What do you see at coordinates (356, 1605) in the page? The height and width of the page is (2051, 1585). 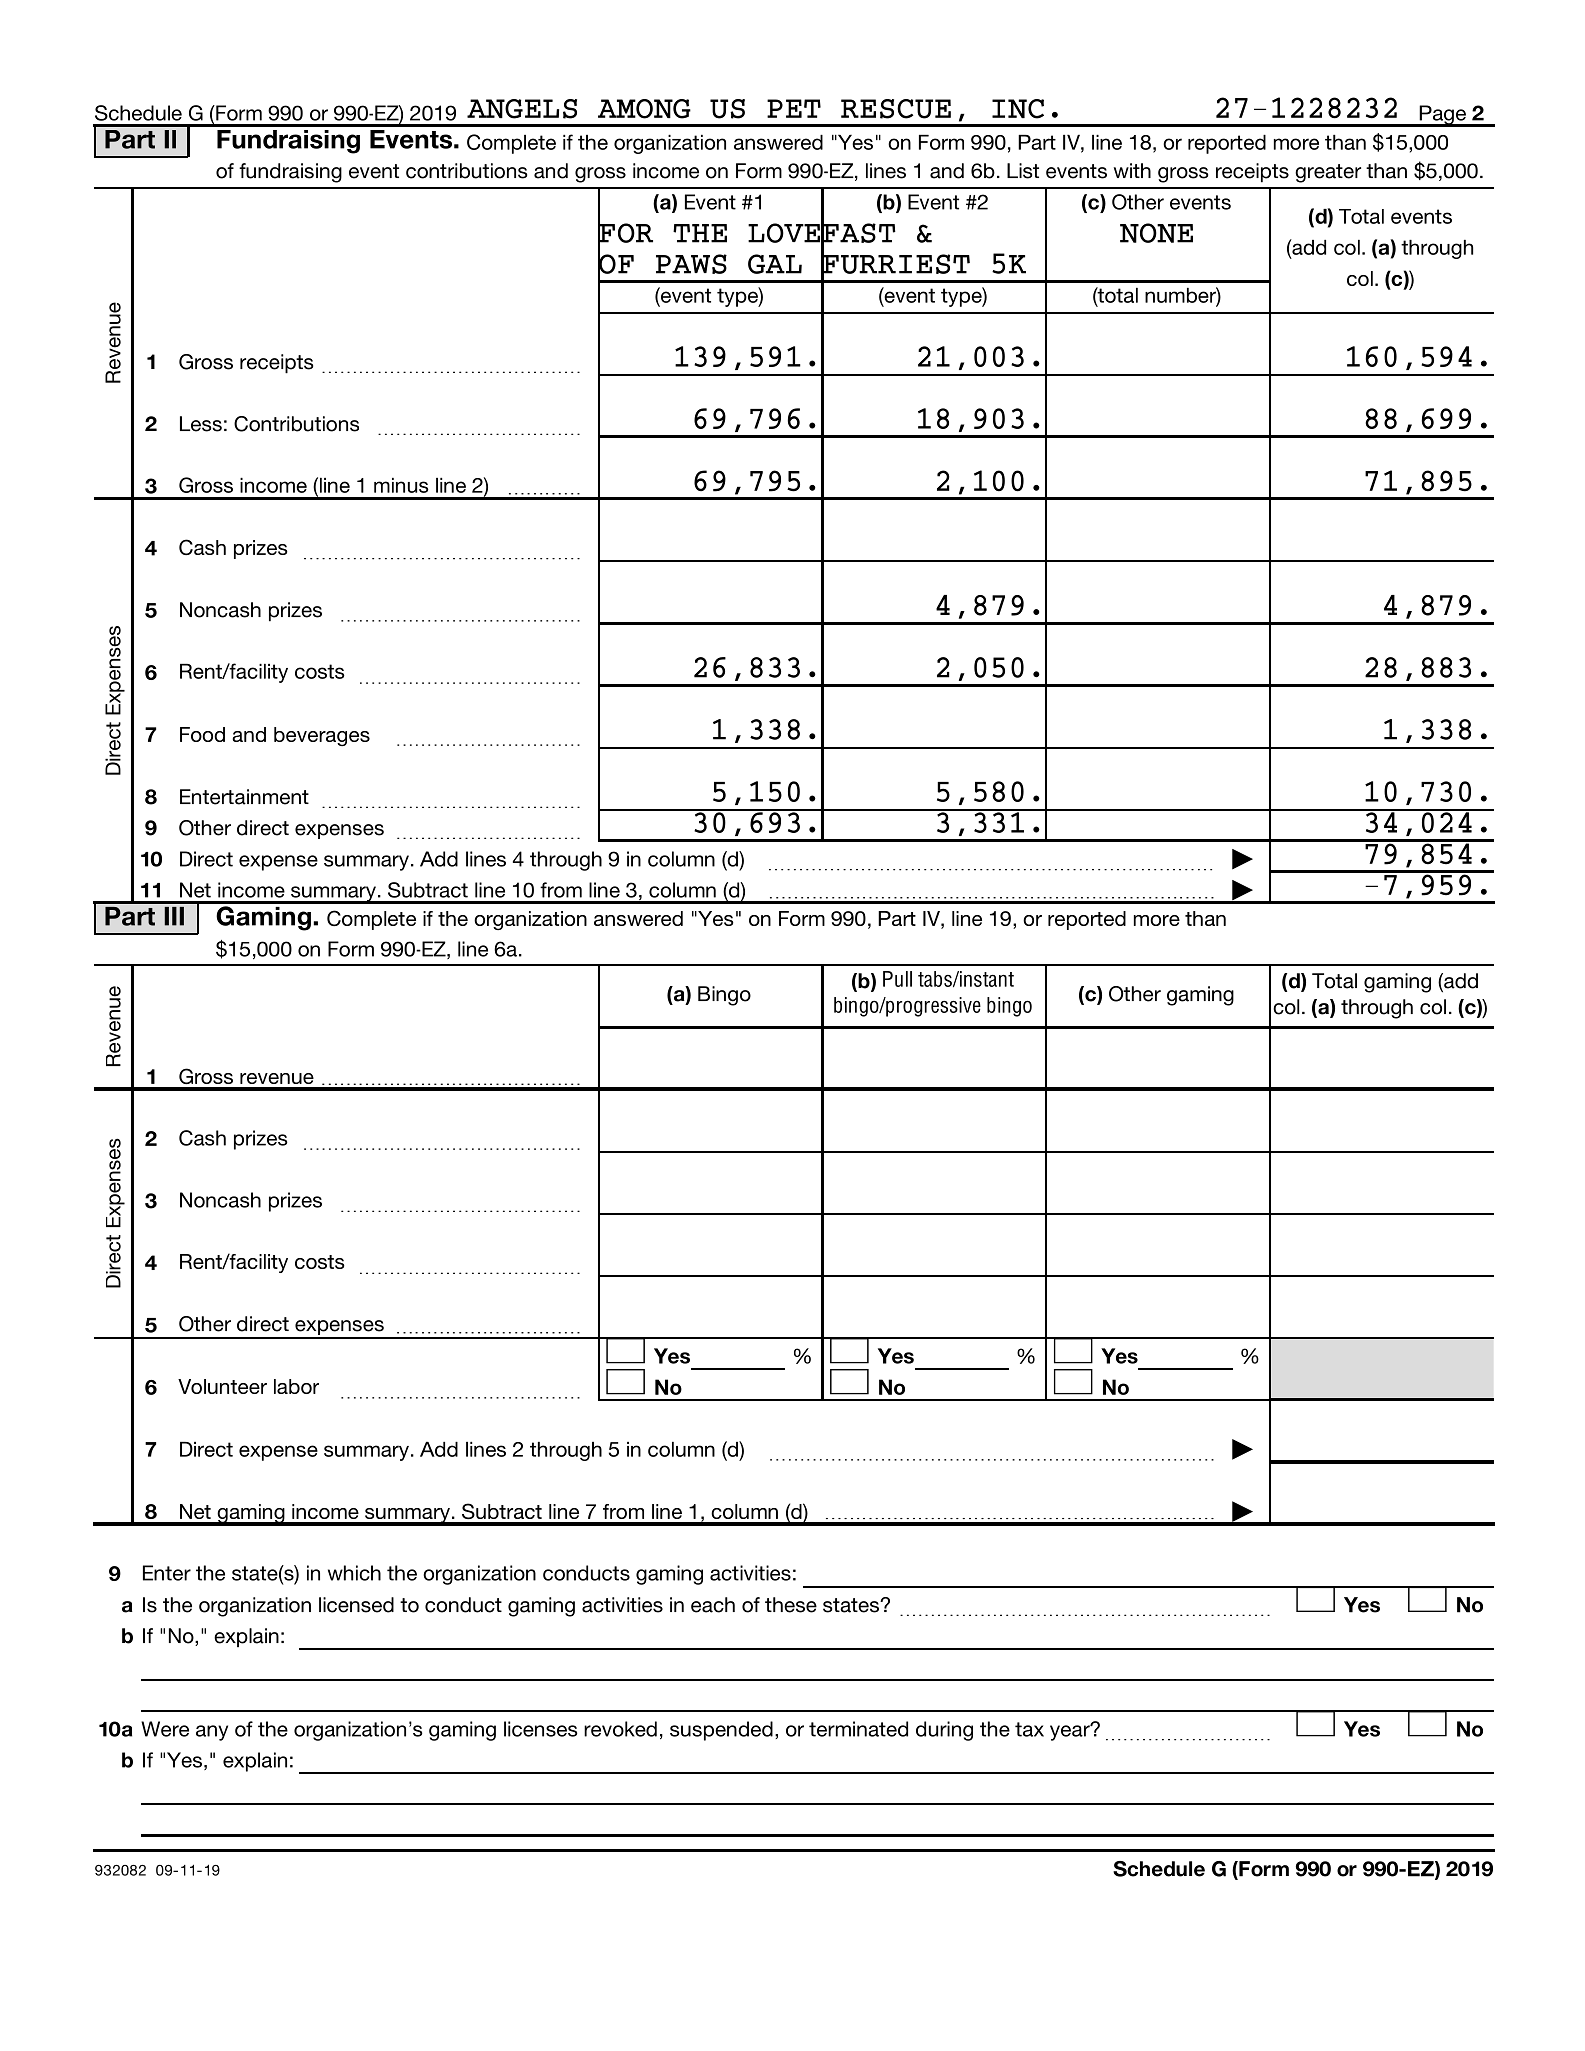 I see `licensed` at bounding box center [356, 1605].
